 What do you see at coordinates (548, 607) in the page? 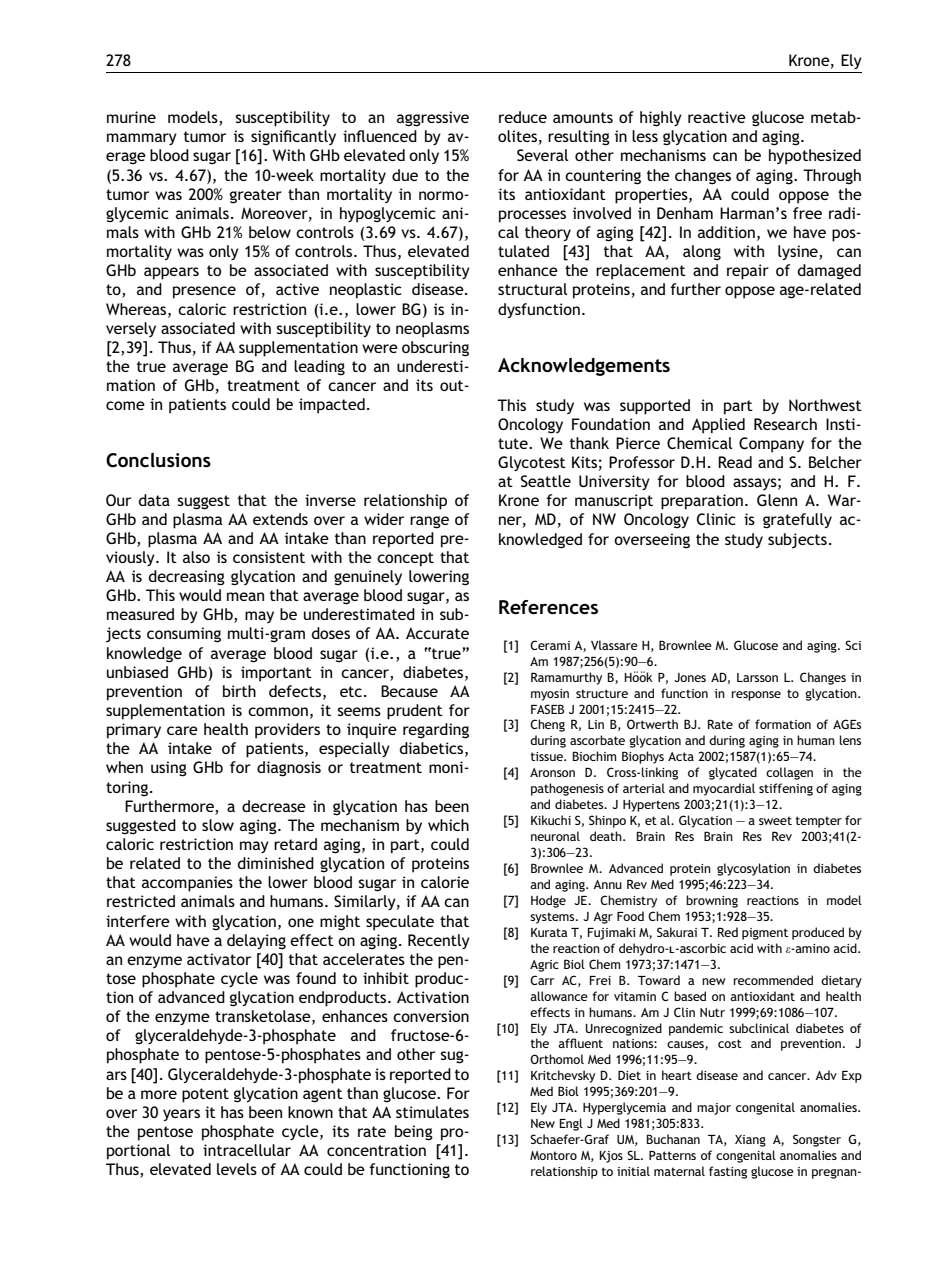
I see `References` at bounding box center [548, 607].
